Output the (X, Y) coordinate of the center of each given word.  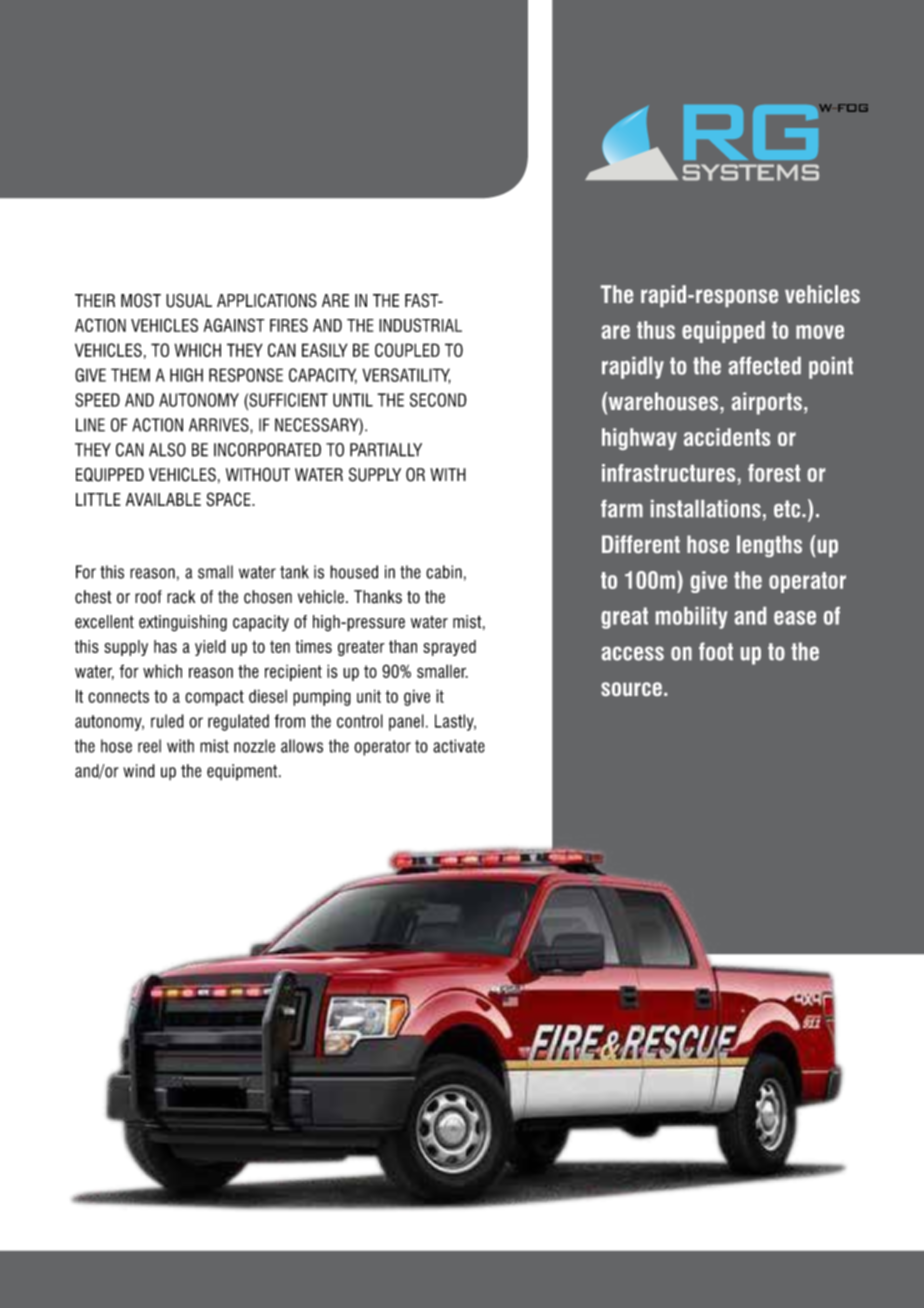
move (820, 332)
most (141, 300)
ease (795, 618)
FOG (852, 108)
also (167, 450)
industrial (420, 325)
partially (386, 450)
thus (656, 330)
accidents (727, 437)
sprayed (449, 648)
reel (149, 746)
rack (181, 597)
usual (189, 300)
